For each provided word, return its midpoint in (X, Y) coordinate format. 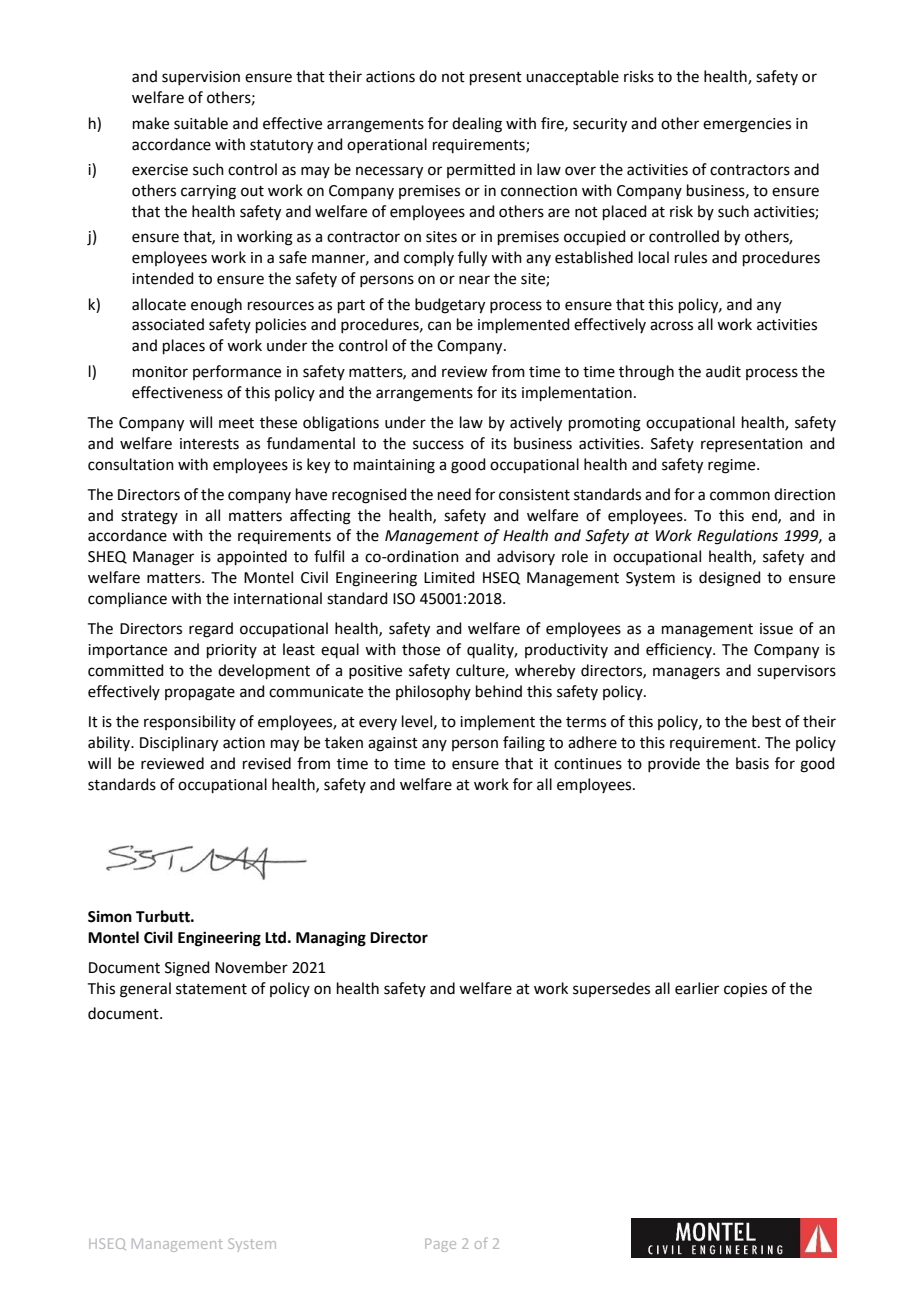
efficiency (680, 650)
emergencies (747, 125)
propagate (200, 694)
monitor (160, 372)
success (438, 445)
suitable (201, 123)
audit (723, 371)
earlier (697, 988)
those (421, 649)
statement (211, 989)
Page (440, 1245)
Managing (331, 939)
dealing (477, 125)
